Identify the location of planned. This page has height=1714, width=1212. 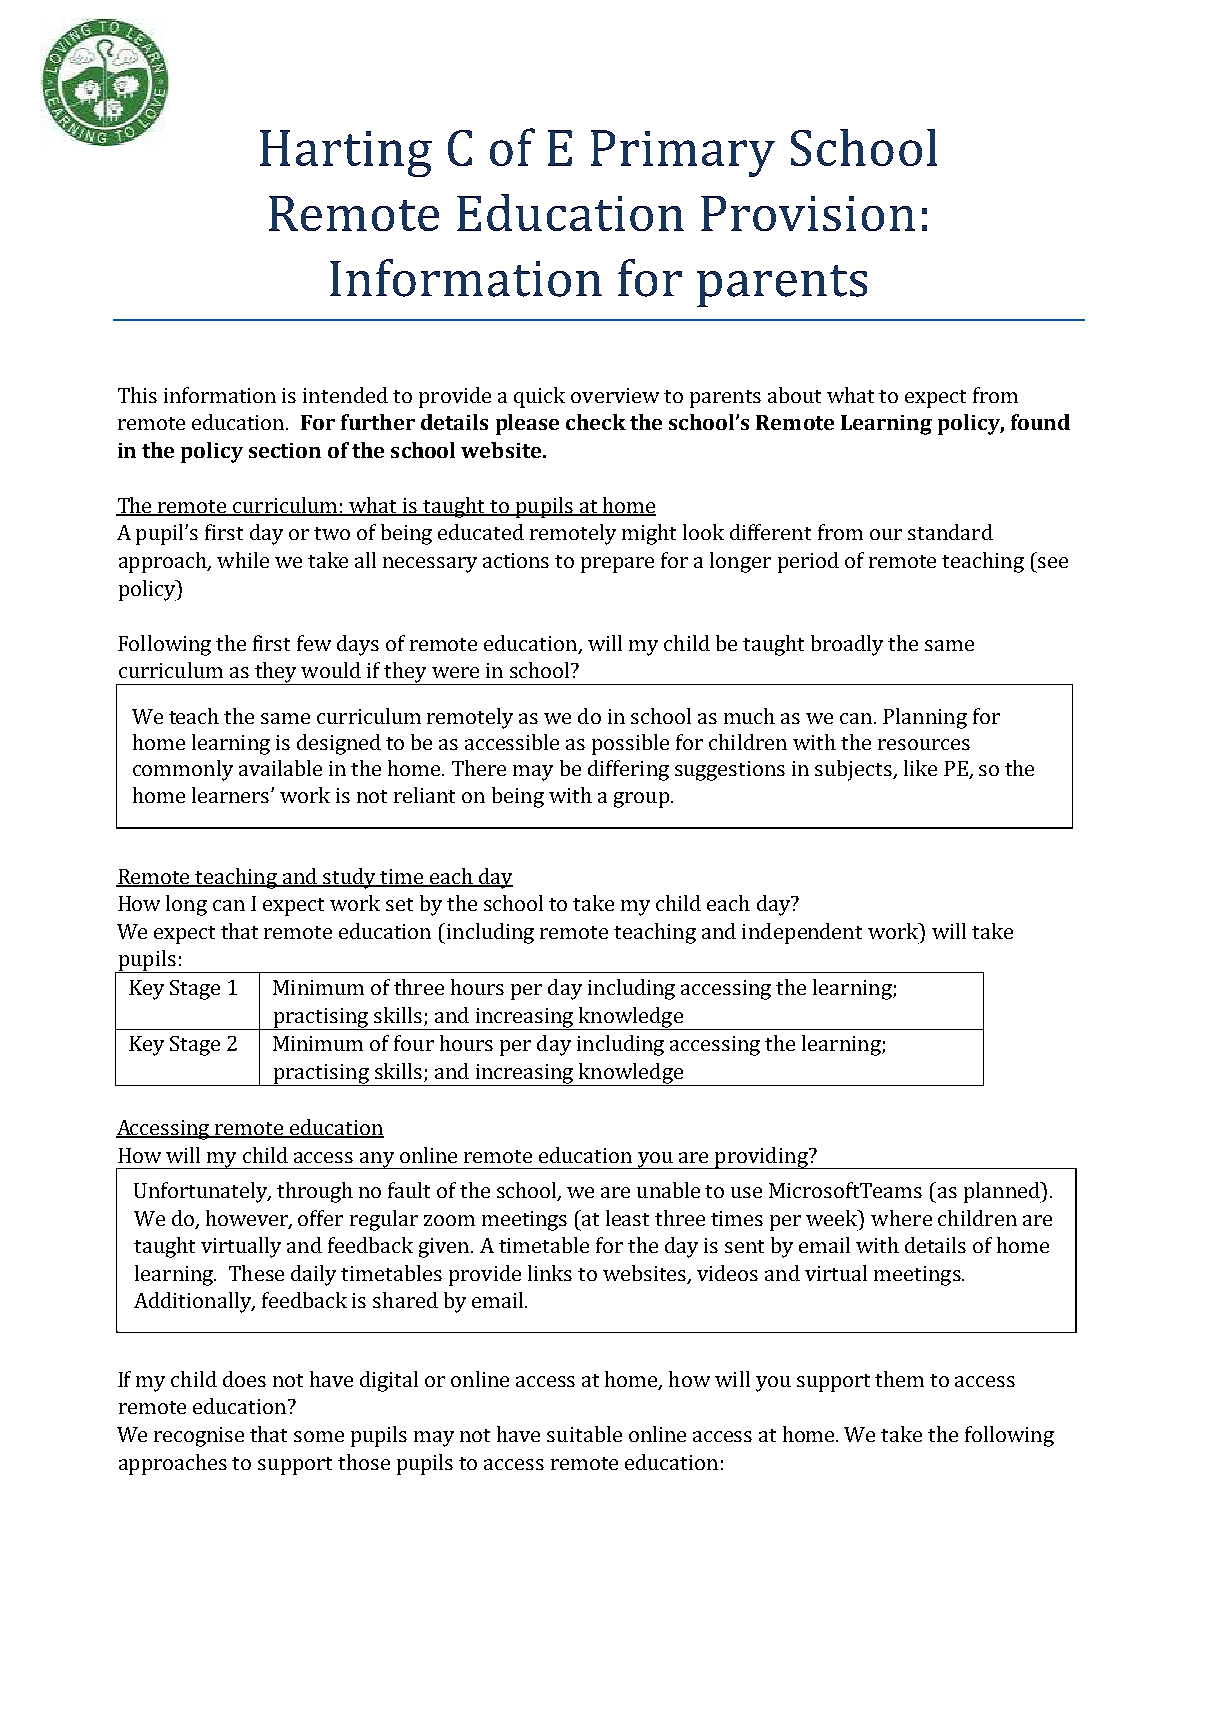
(1003, 1192).
